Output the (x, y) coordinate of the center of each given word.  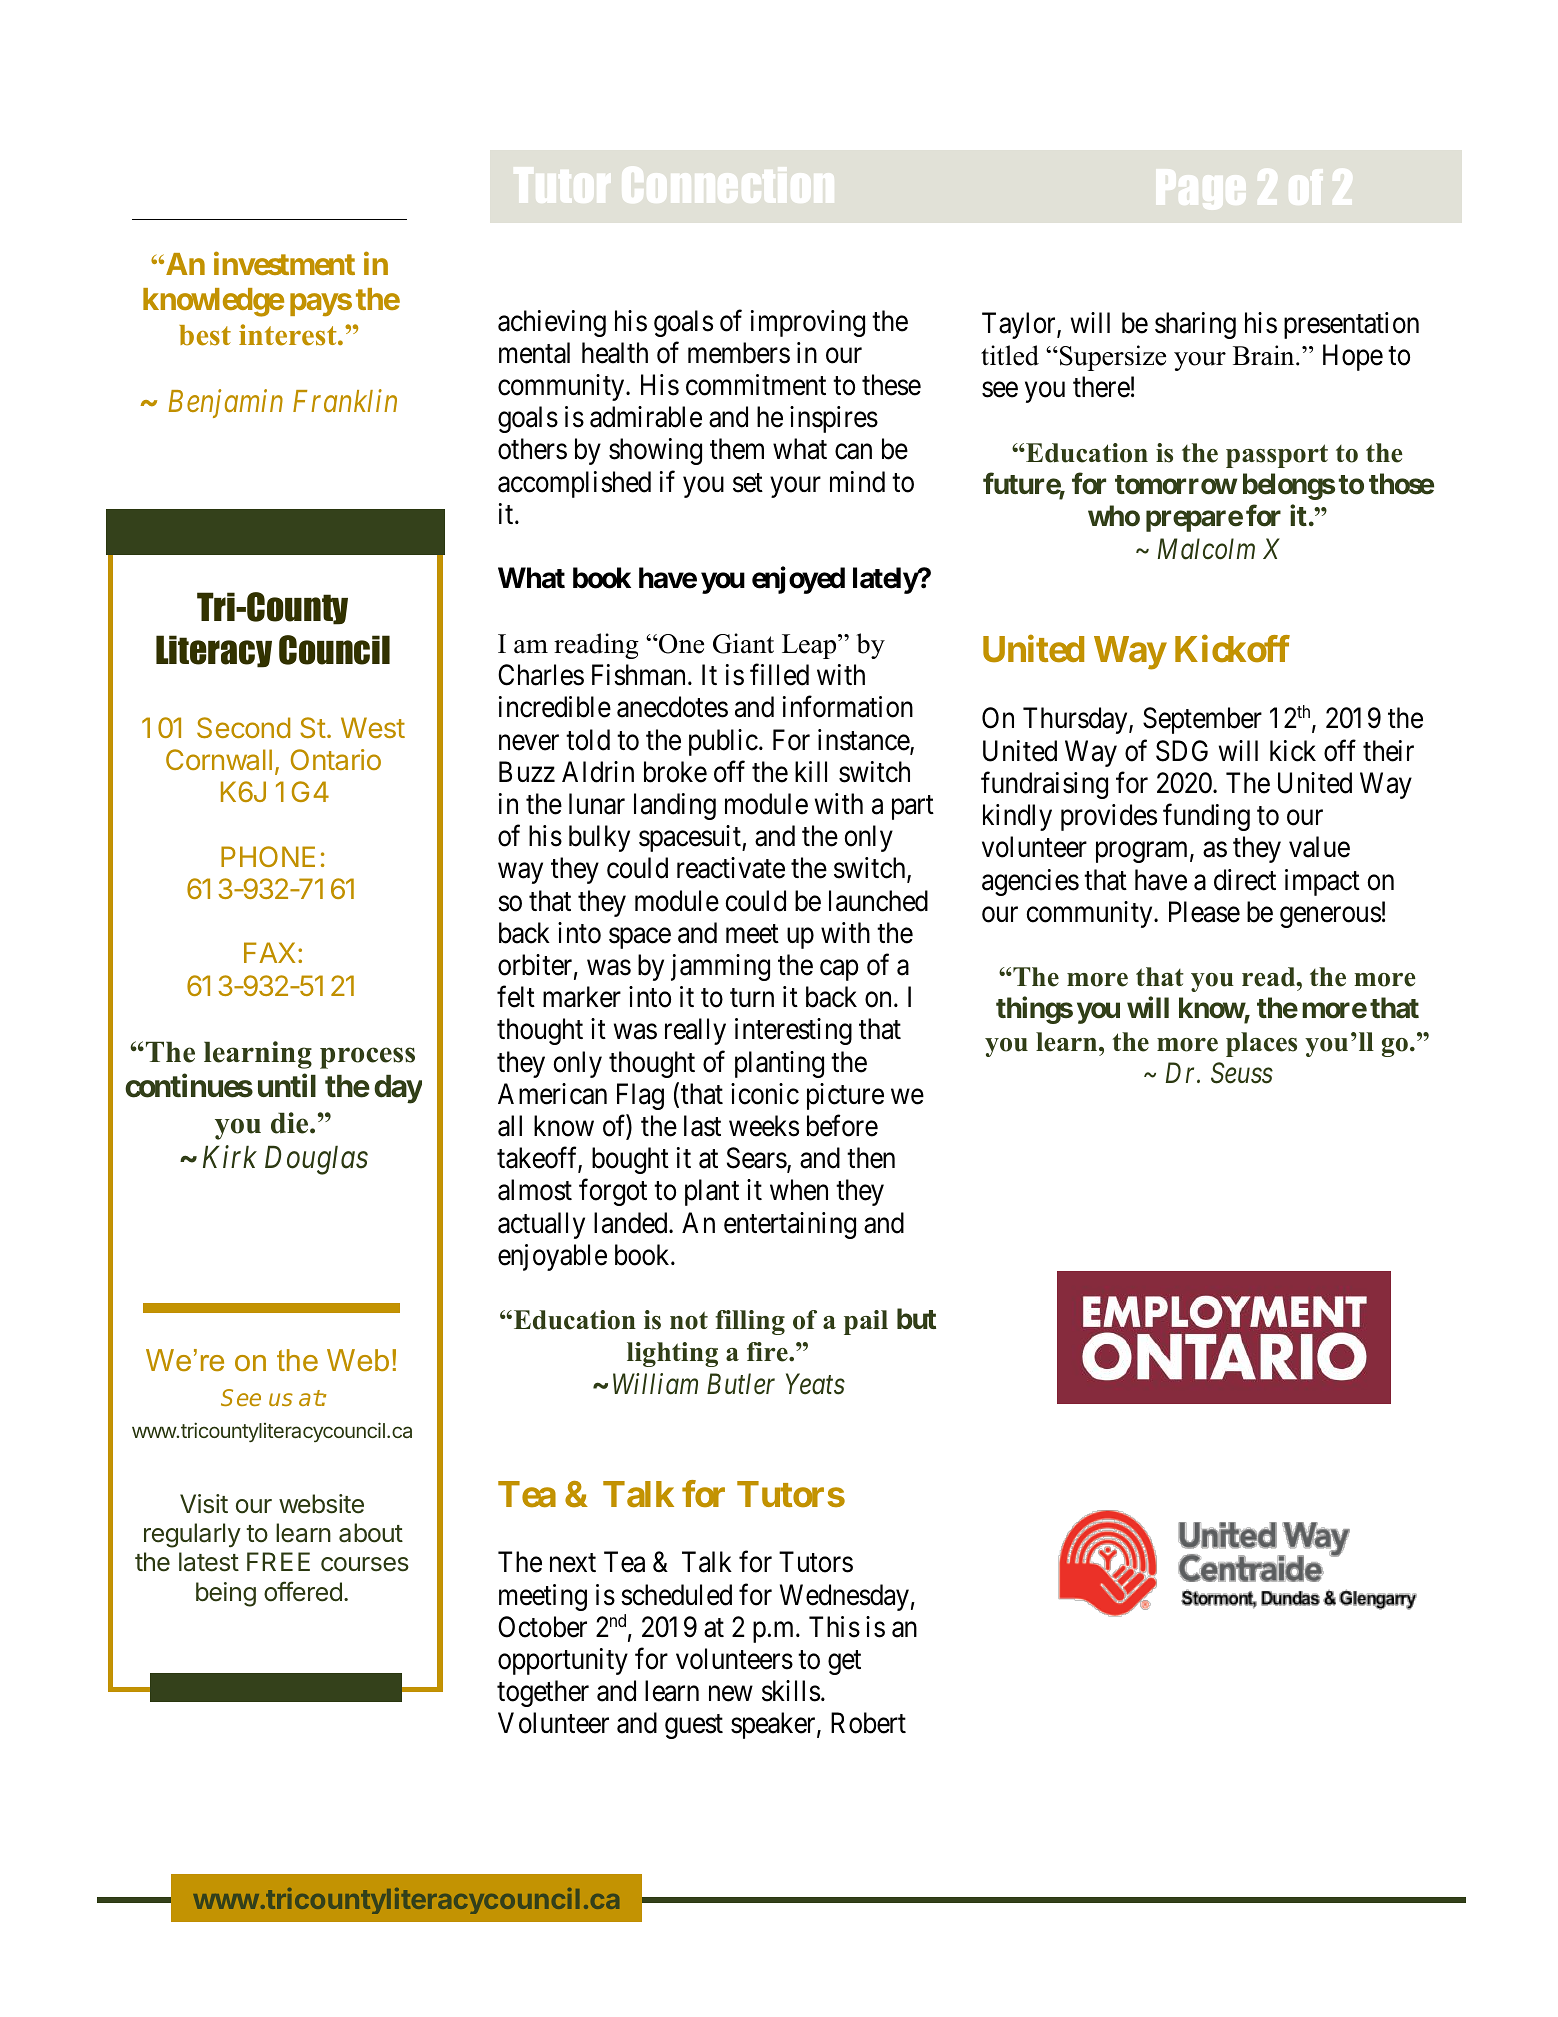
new (731, 1694)
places (1261, 1044)
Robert (868, 1723)
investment (284, 263)
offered (303, 1591)
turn (752, 998)
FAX (269, 952)
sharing (1195, 325)
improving (808, 323)
